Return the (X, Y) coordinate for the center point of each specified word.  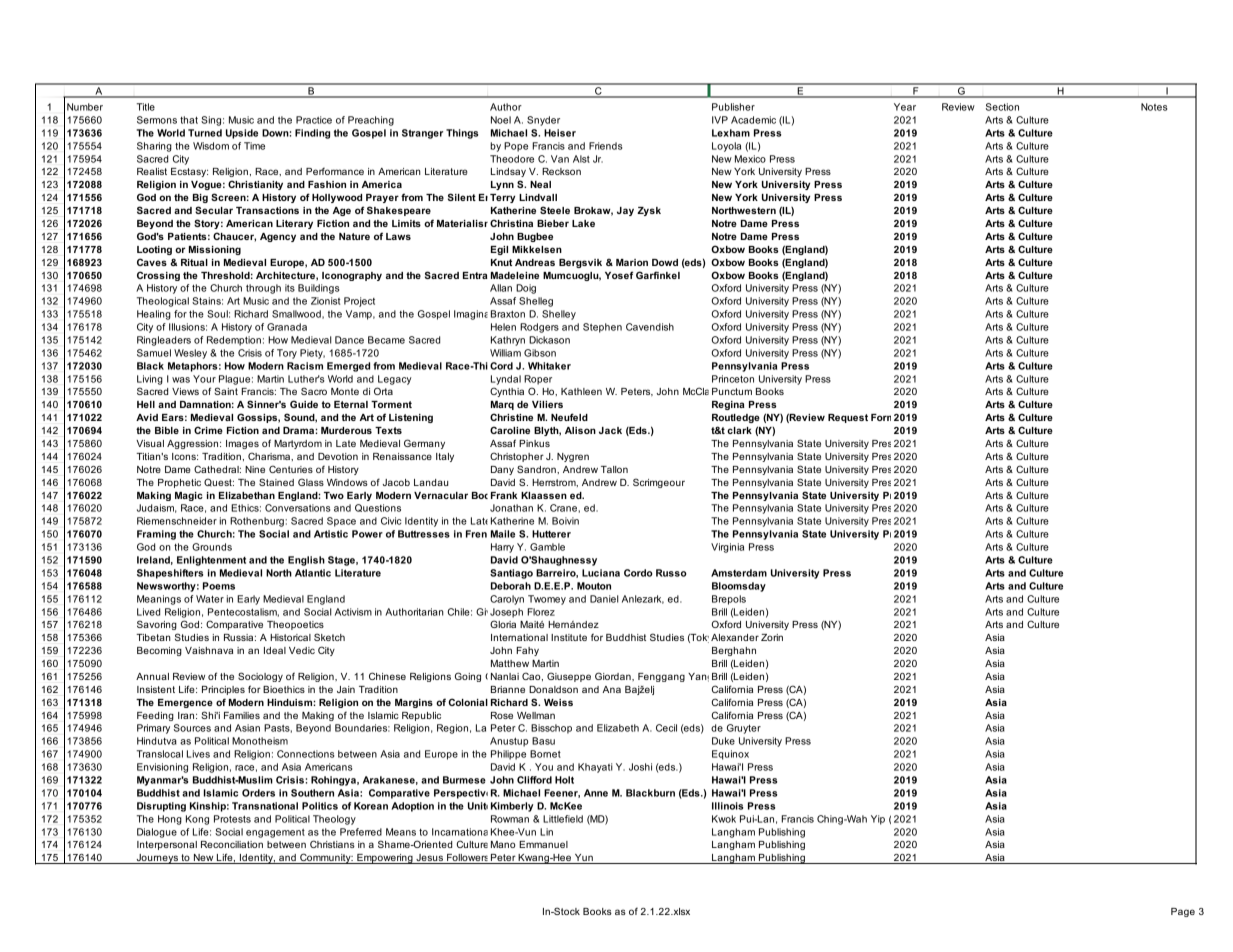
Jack (610, 430)
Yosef (619, 275)
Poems (219, 586)
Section (1002, 107)
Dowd (665, 262)
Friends (605, 146)
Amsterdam (739, 573)
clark (739, 430)
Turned (205, 133)
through (263, 289)
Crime (208, 430)
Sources (192, 728)
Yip (878, 820)
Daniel (604, 599)
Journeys (157, 859)
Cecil (666, 728)
